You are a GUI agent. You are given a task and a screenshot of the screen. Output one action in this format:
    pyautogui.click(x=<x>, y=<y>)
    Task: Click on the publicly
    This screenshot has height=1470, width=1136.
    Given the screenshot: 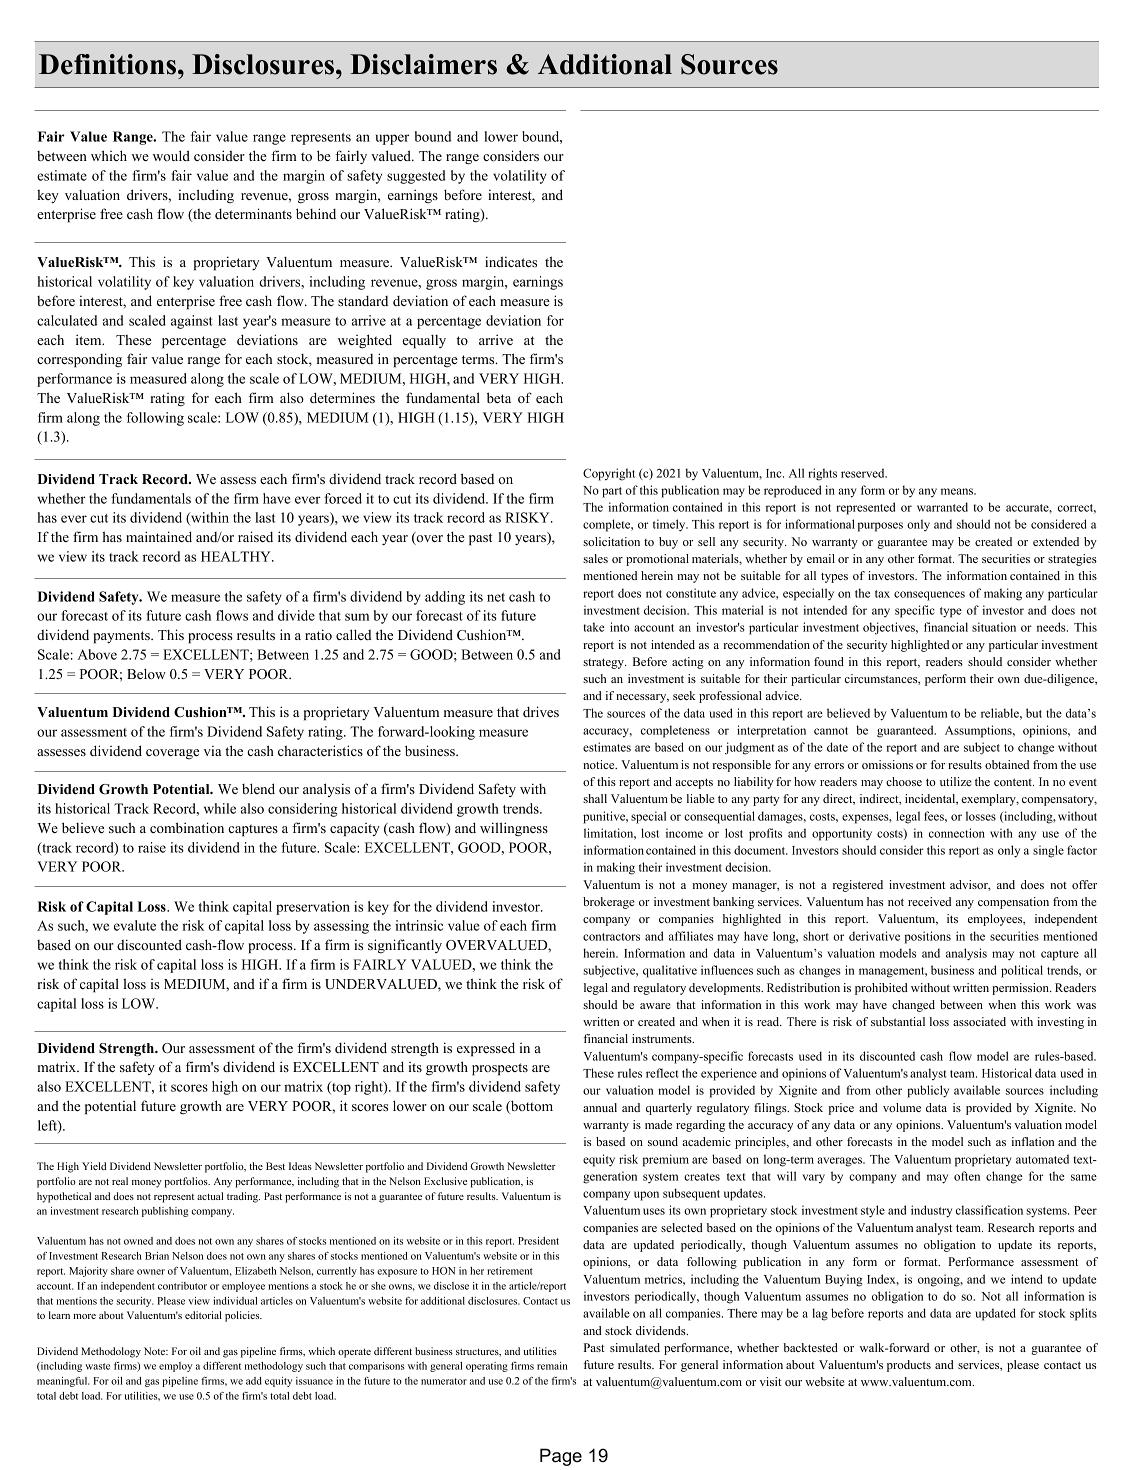 What is the action you would take?
    pyautogui.click(x=928, y=1091)
